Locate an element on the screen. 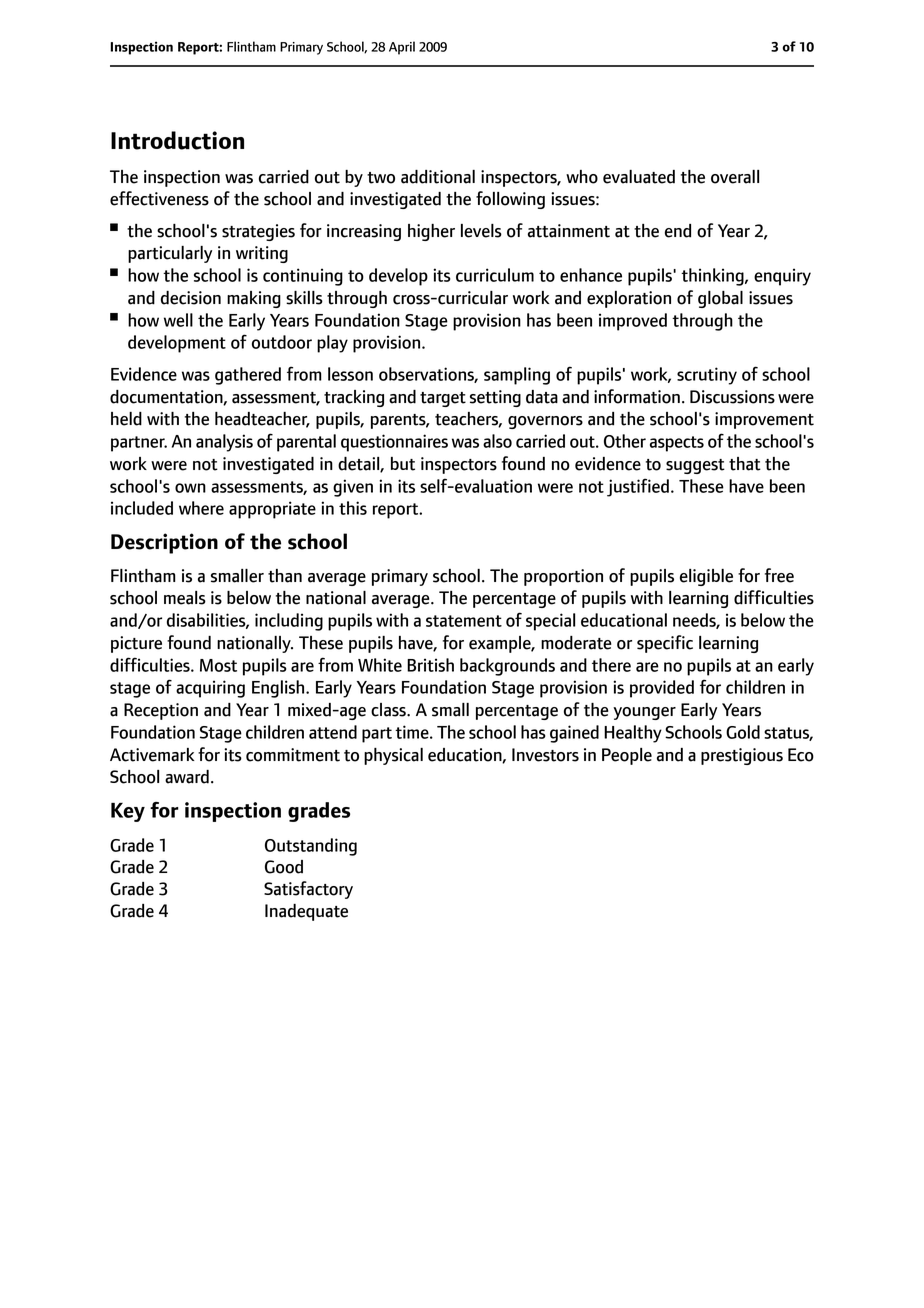 This screenshot has height=1308, width=924. Satisfactory is located at coordinates (308, 890).
